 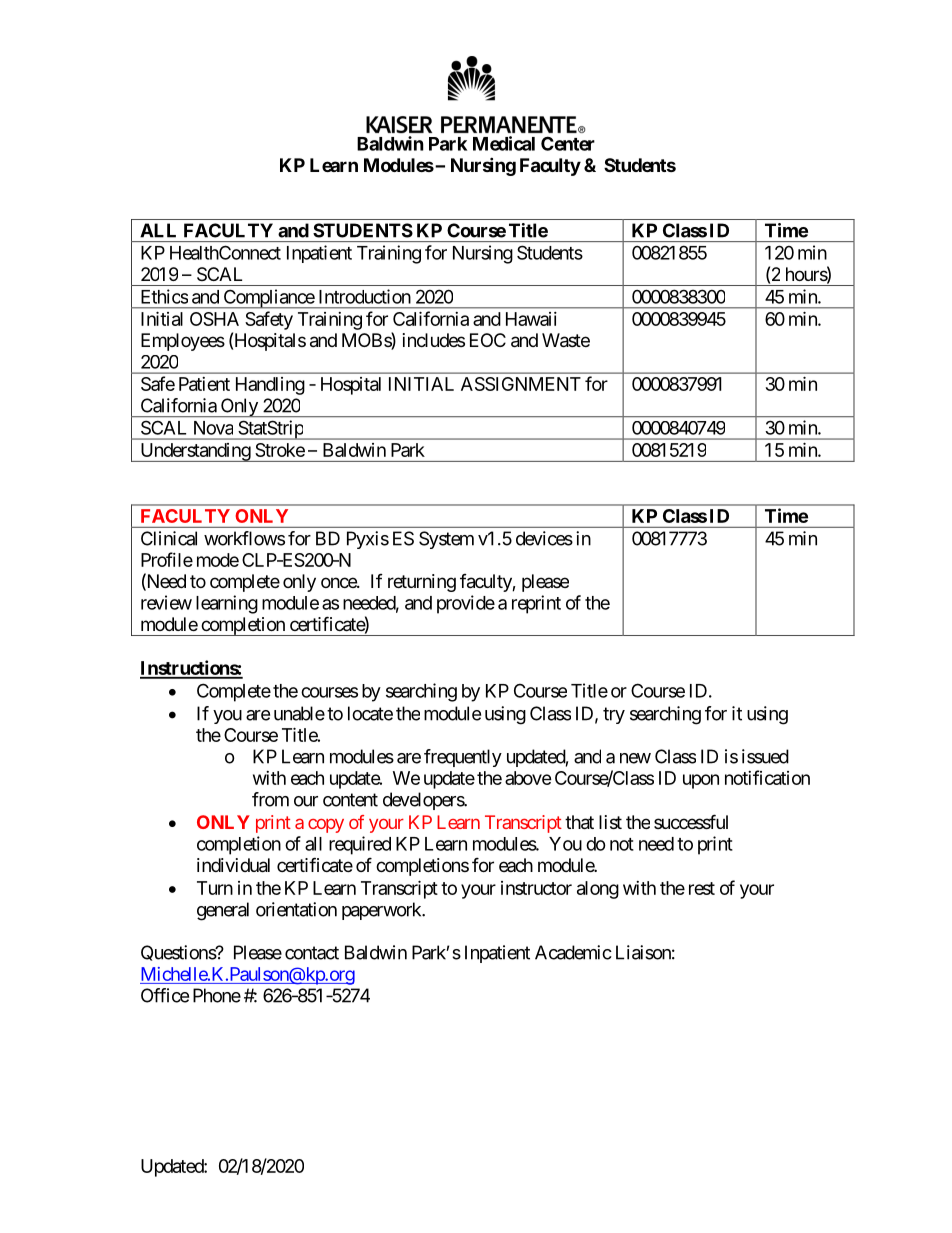 What do you see at coordinates (167, 559) in the screenshot?
I see `Profile` at bounding box center [167, 559].
